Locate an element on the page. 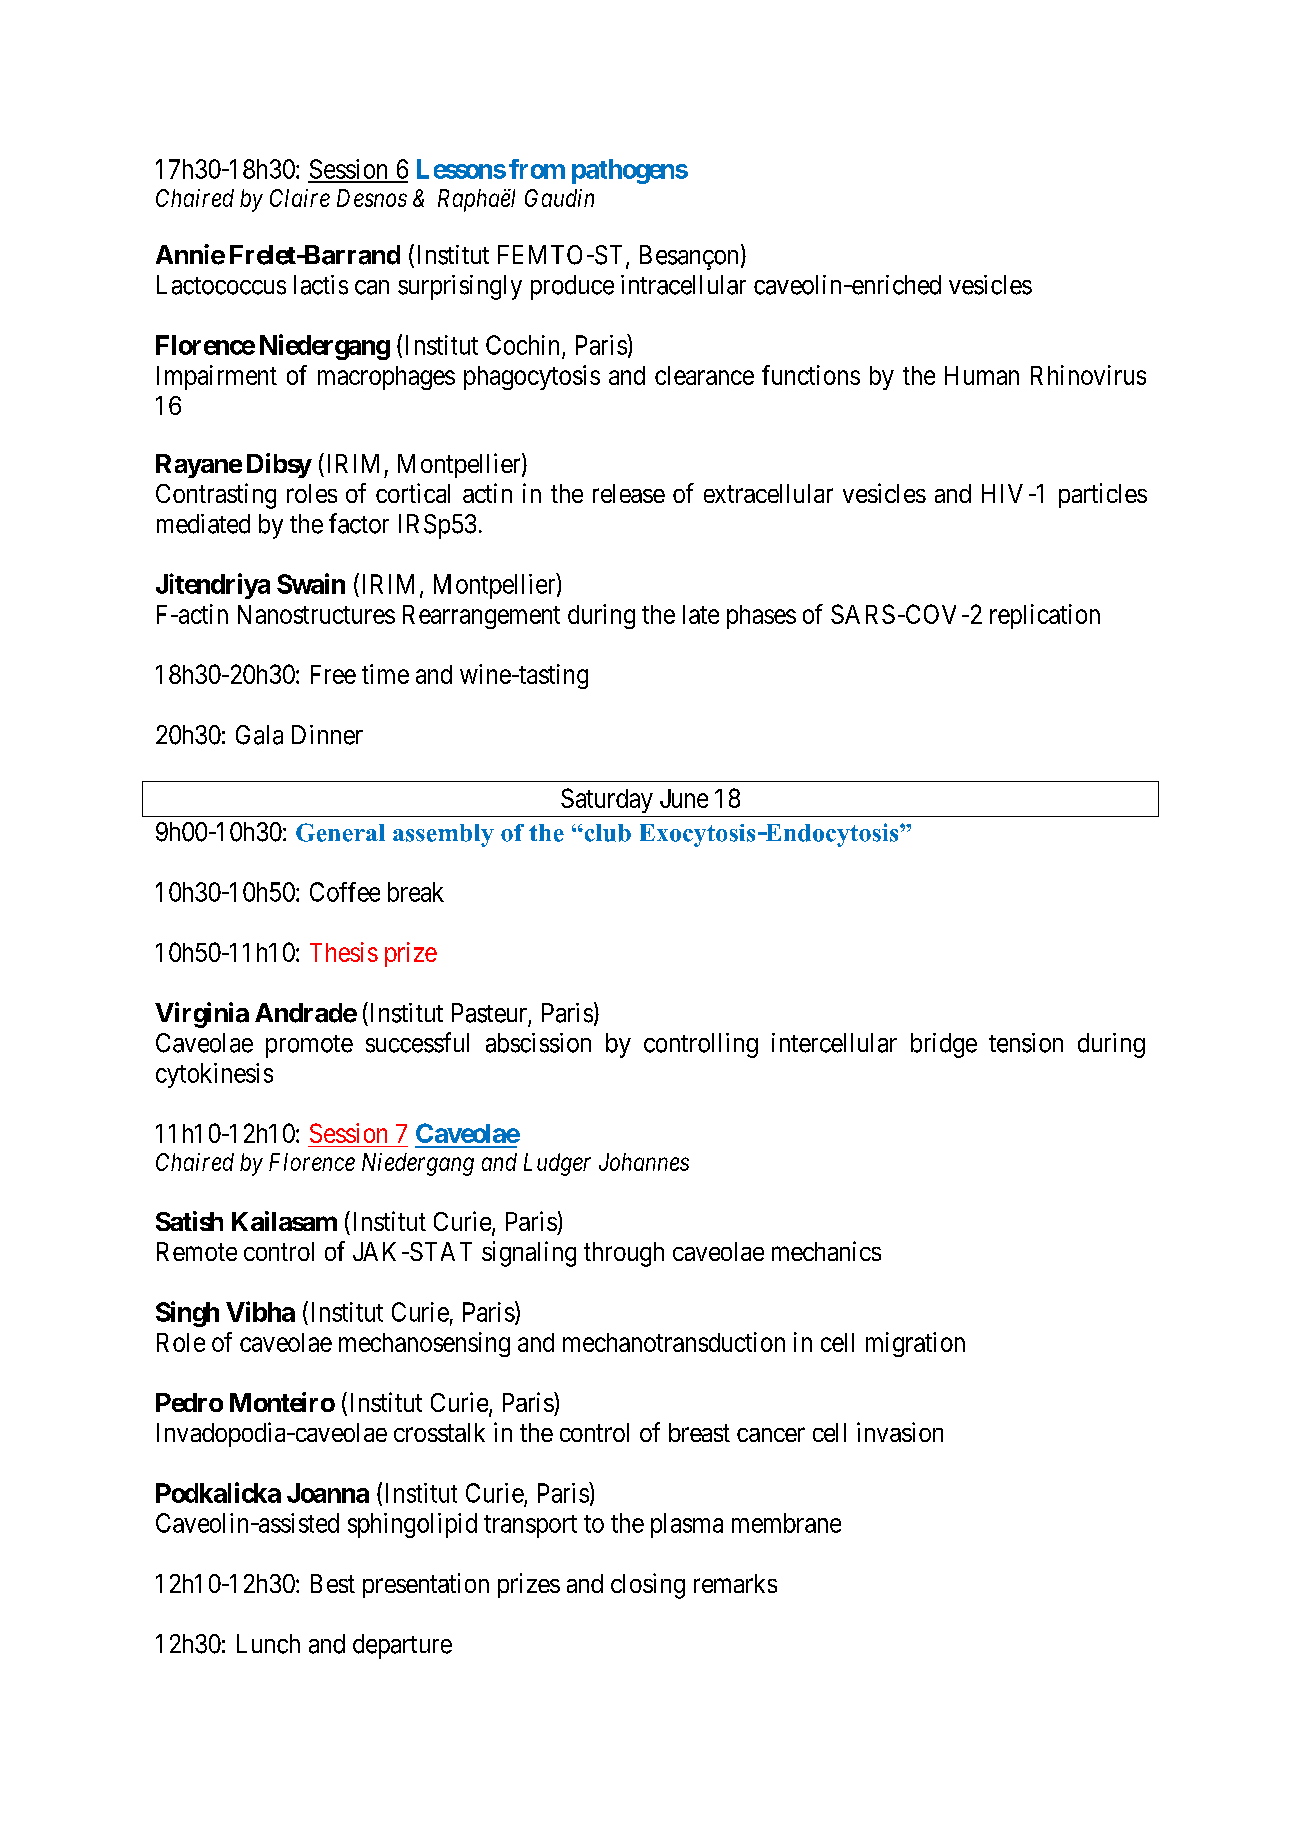  Best is located at coordinates (333, 1583).
